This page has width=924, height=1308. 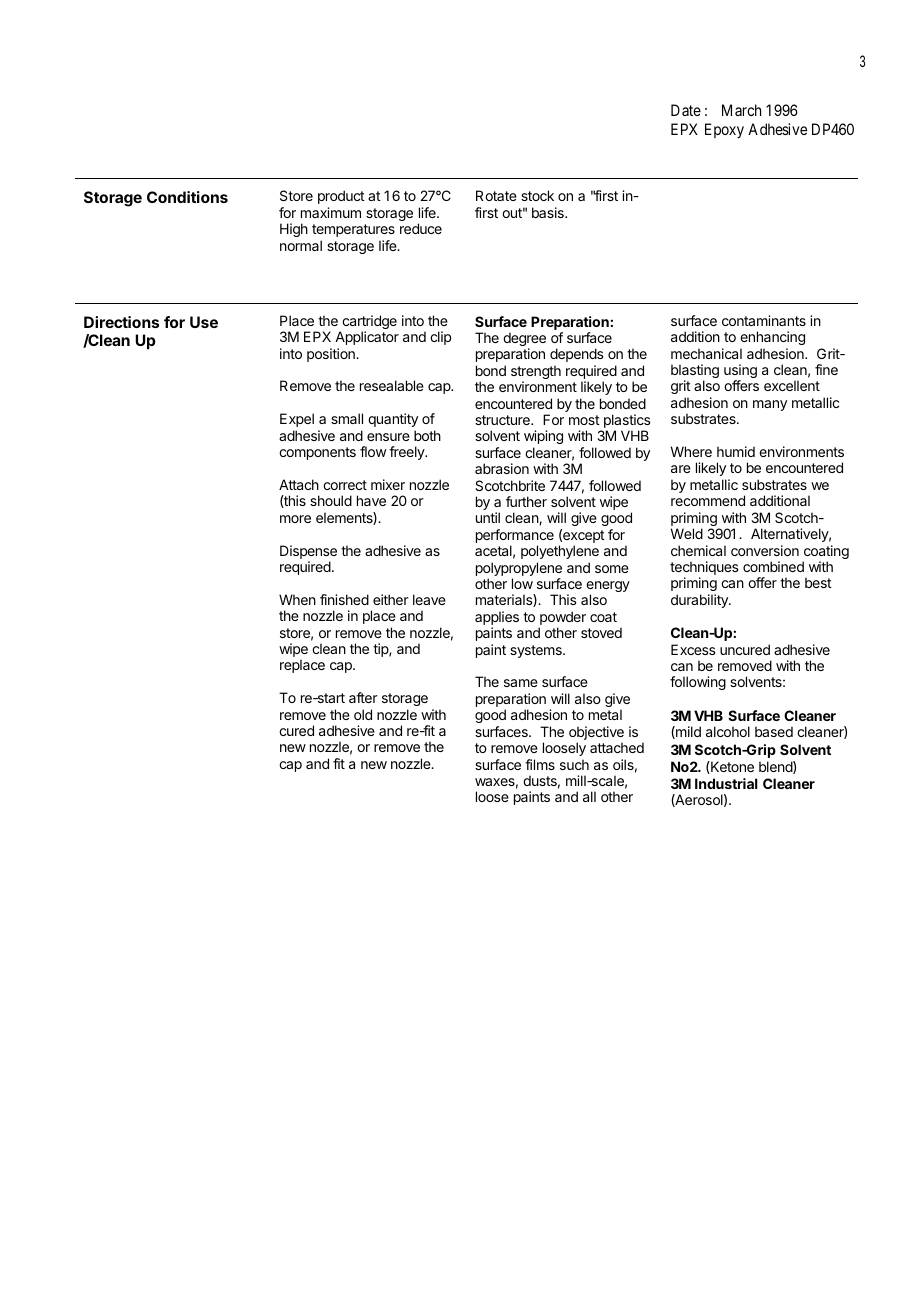 What do you see at coordinates (363, 714) in the page?
I see `old` at bounding box center [363, 714].
